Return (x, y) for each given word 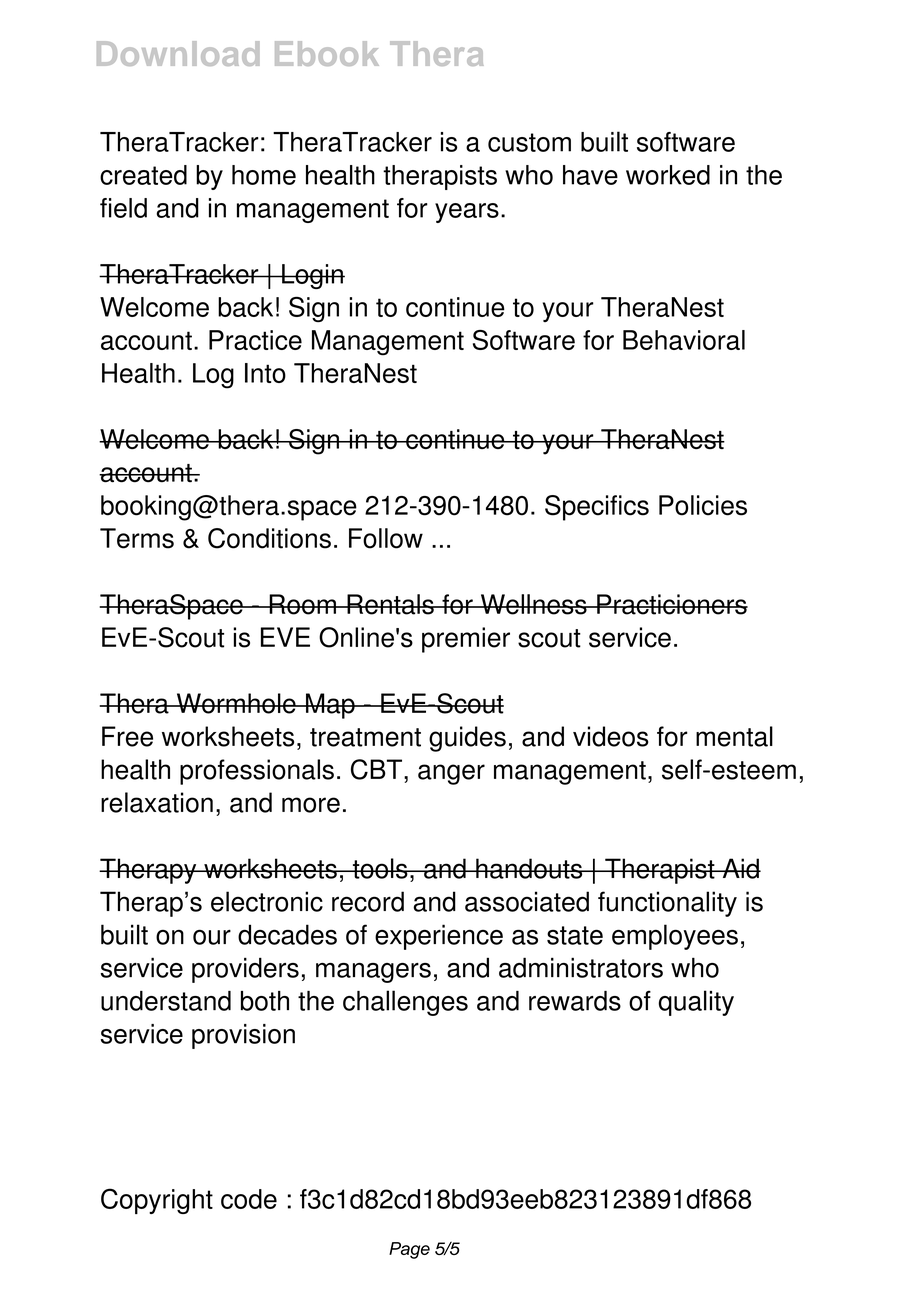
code (249, 1199)
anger (451, 774)
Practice (255, 340)
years (467, 213)
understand (166, 1001)
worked (668, 175)
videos (611, 736)
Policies (703, 505)
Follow (386, 538)
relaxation (157, 802)
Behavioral (684, 340)
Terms (137, 538)
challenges (405, 1003)
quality (696, 1003)
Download (178, 53)
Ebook (327, 53)
